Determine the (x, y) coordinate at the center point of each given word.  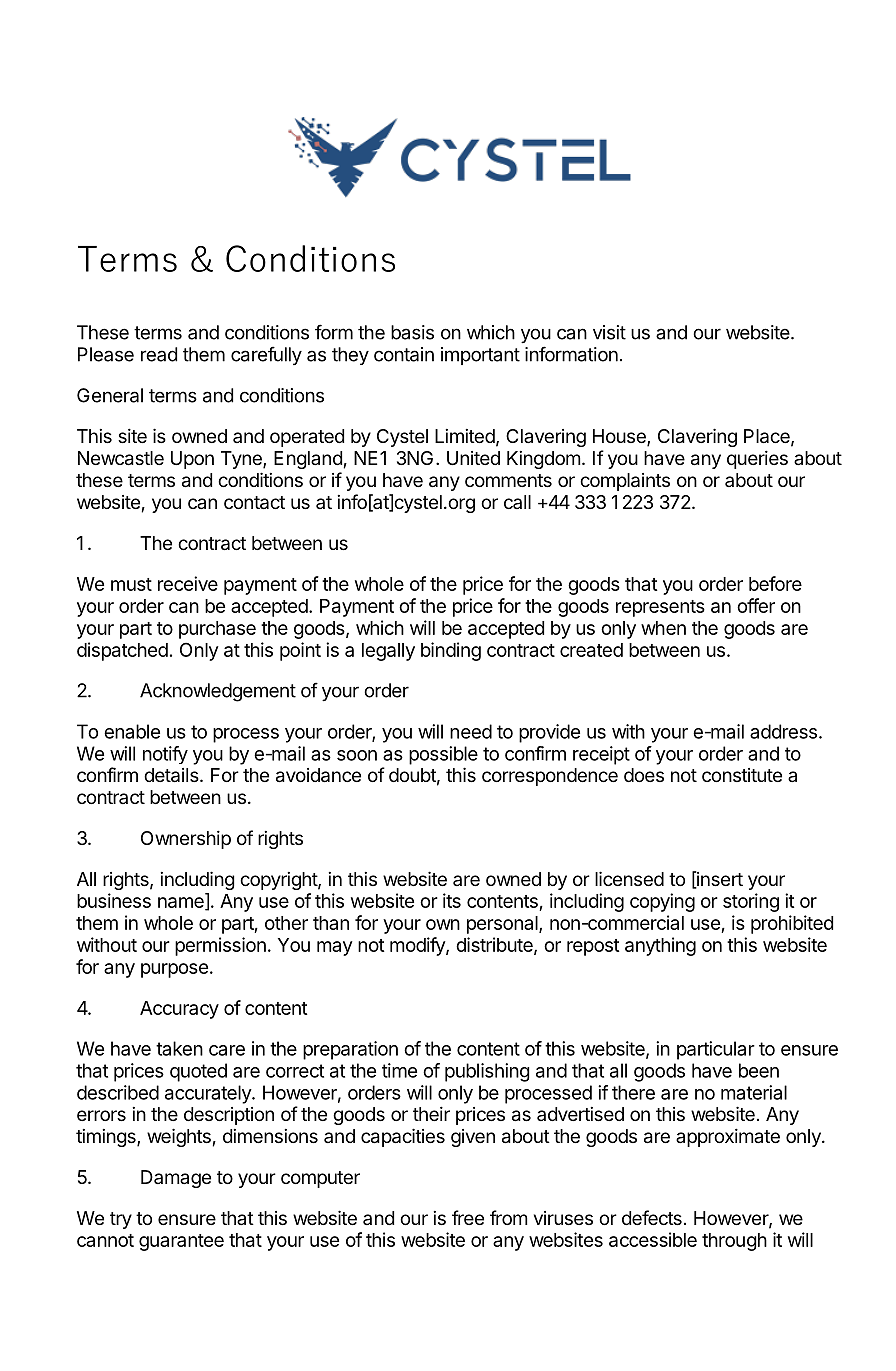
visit (609, 332)
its (452, 900)
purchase (217, 630)
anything (660, 946)
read (159, 354)
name (182, 903)
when (663, 628)
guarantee (181, 1242)
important (480, 356)
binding (451, 651)
